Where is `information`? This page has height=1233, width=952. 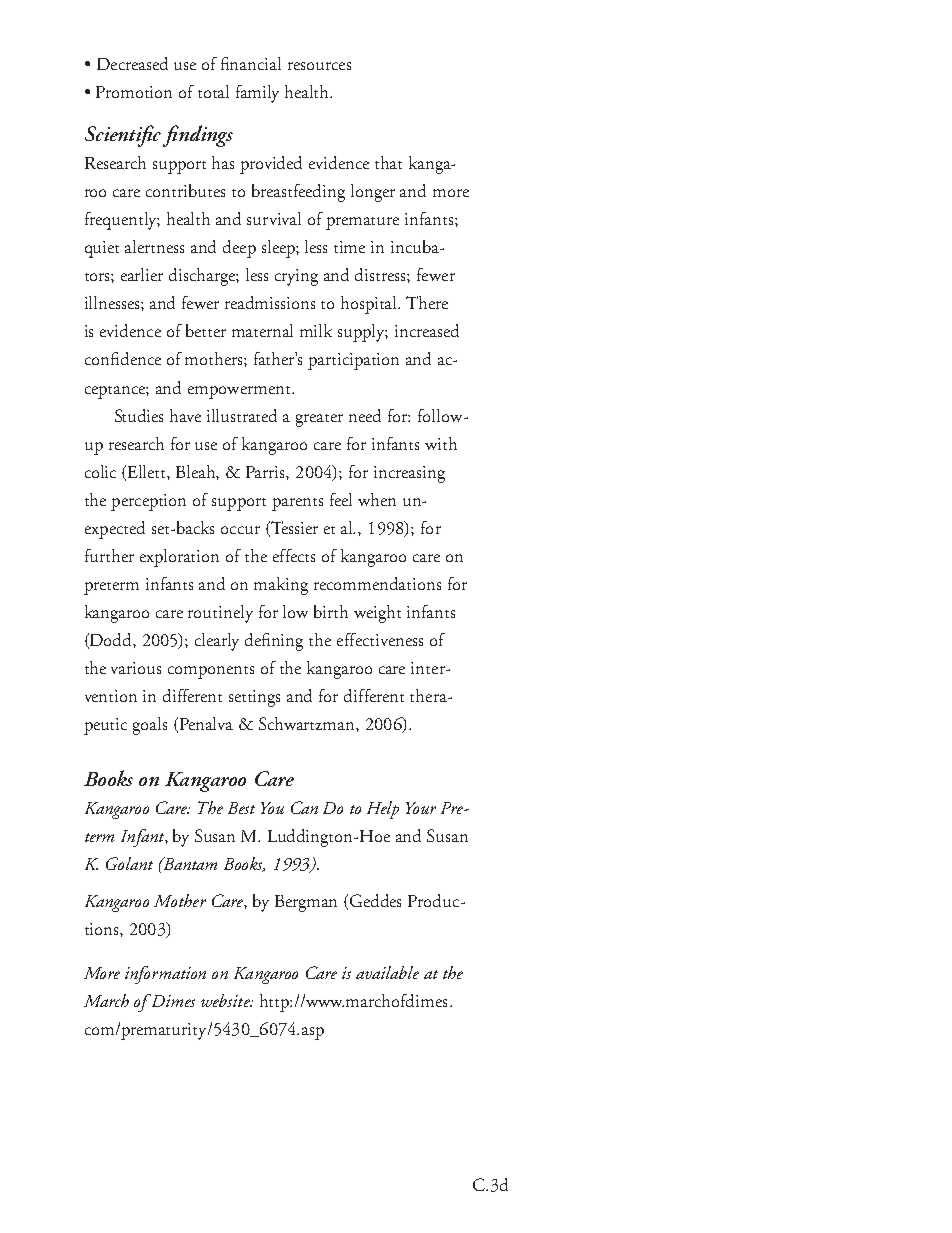 information is located at coordinates (165, 975).
